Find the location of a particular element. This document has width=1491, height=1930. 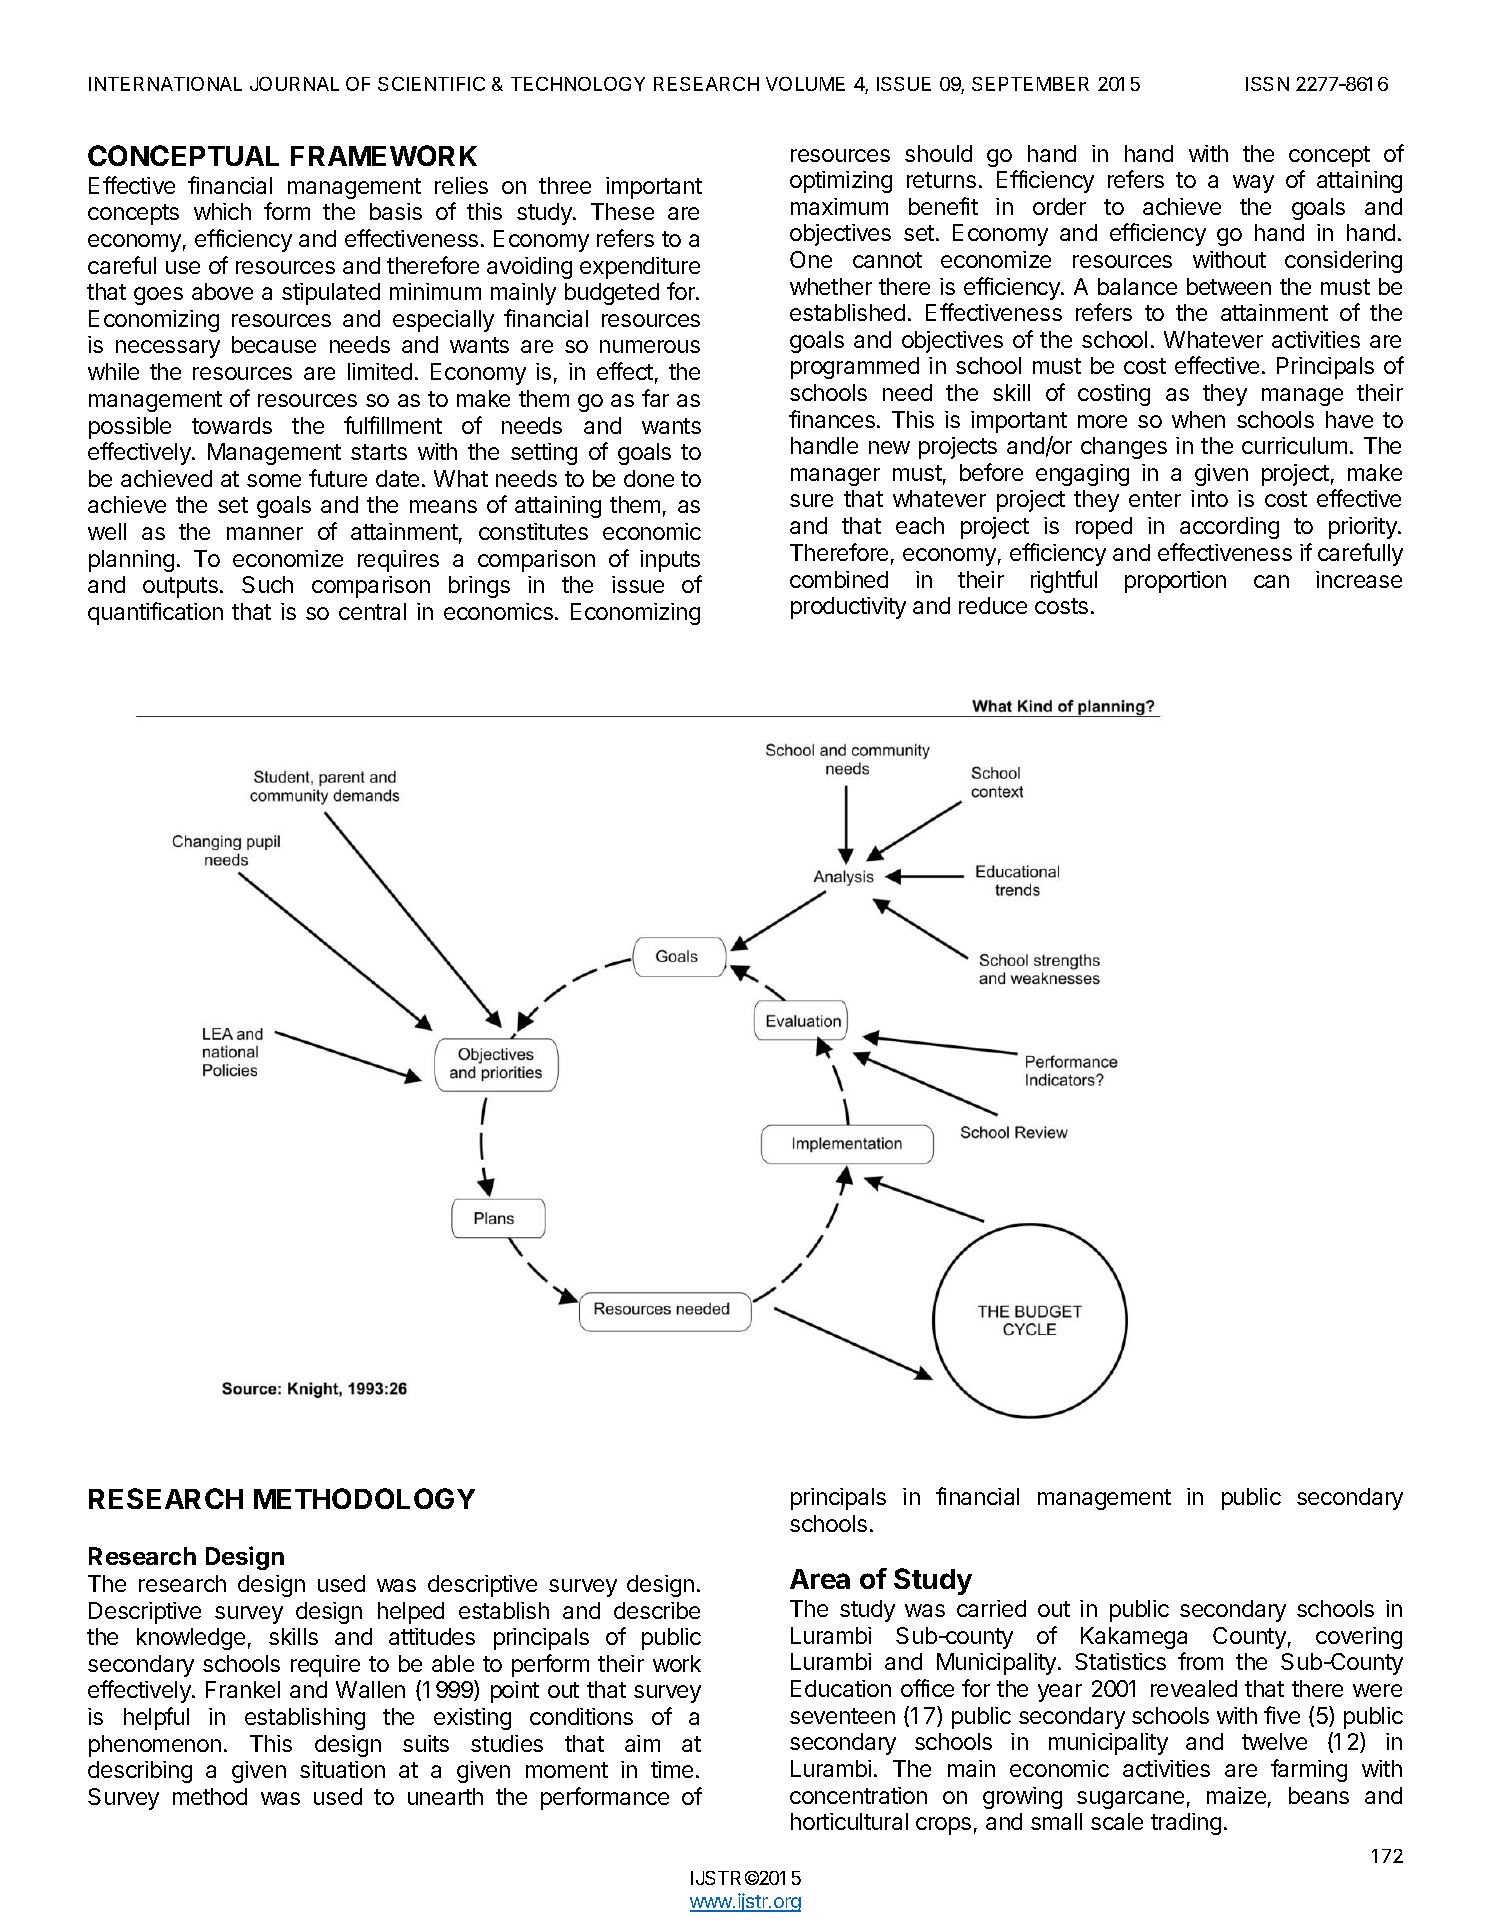

VOLUME is located at coordinates (805, 84).
